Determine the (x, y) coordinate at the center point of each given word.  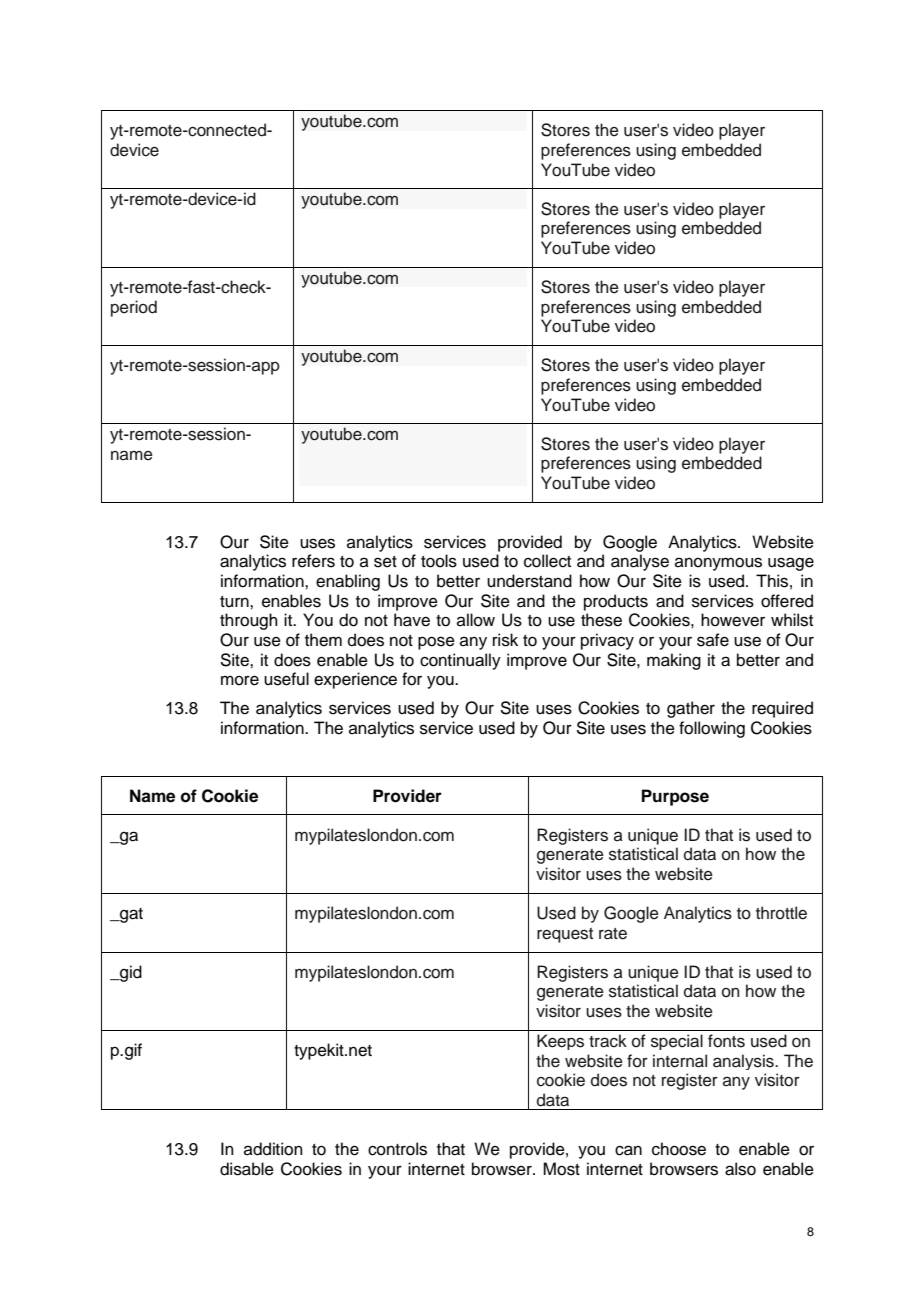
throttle (781, 913)
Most (561, 1169)
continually (460, 661)
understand (529, 581)
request (565, 935)
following (712, 729)
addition (273, 1149)
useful (286, 679)
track (608, 1041)
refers (313, 561)
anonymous (718, 564)
